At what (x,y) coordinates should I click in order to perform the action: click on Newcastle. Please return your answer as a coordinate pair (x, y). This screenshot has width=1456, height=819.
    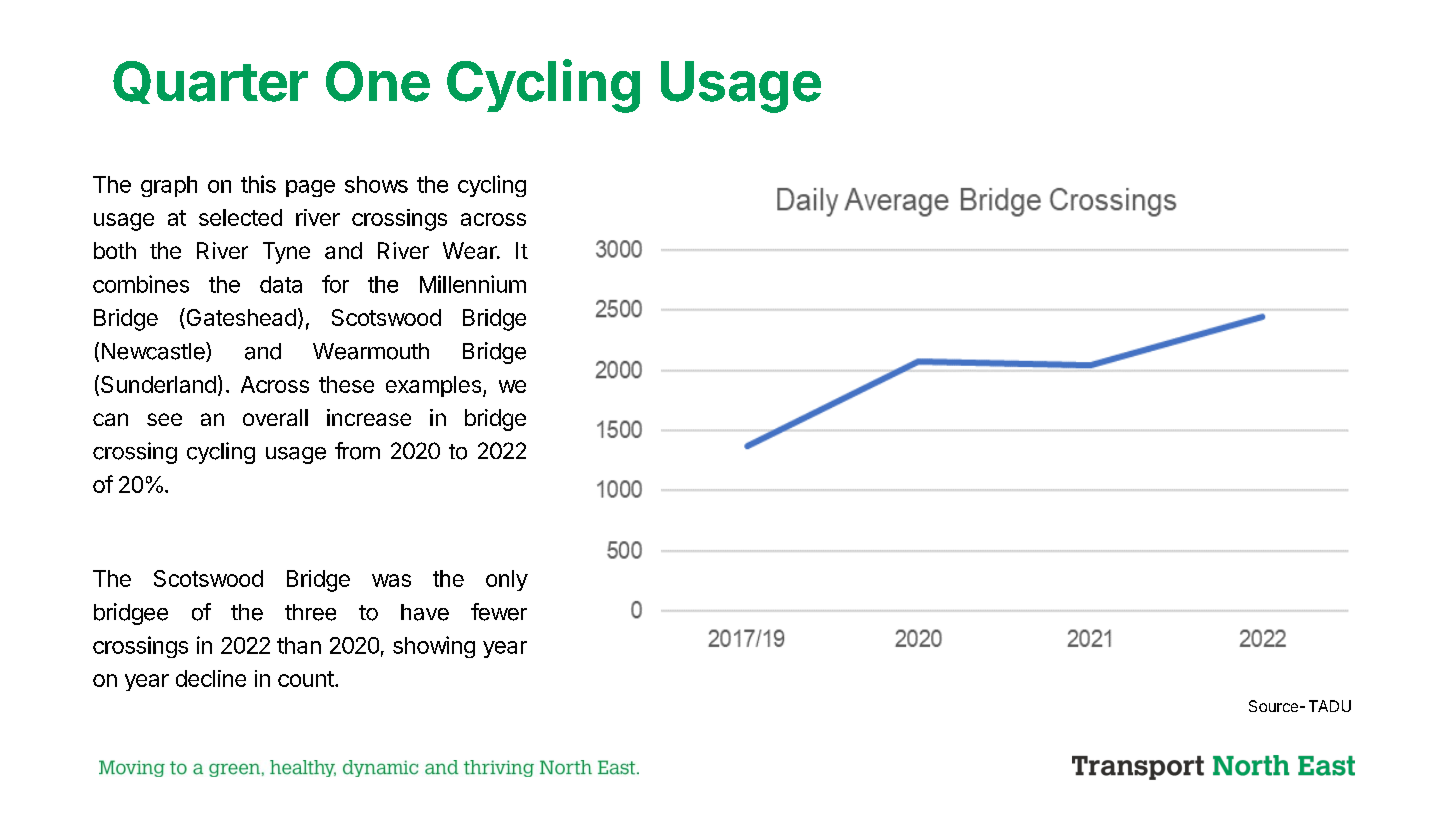
    Looking at the image, I should click on (154, 352).
